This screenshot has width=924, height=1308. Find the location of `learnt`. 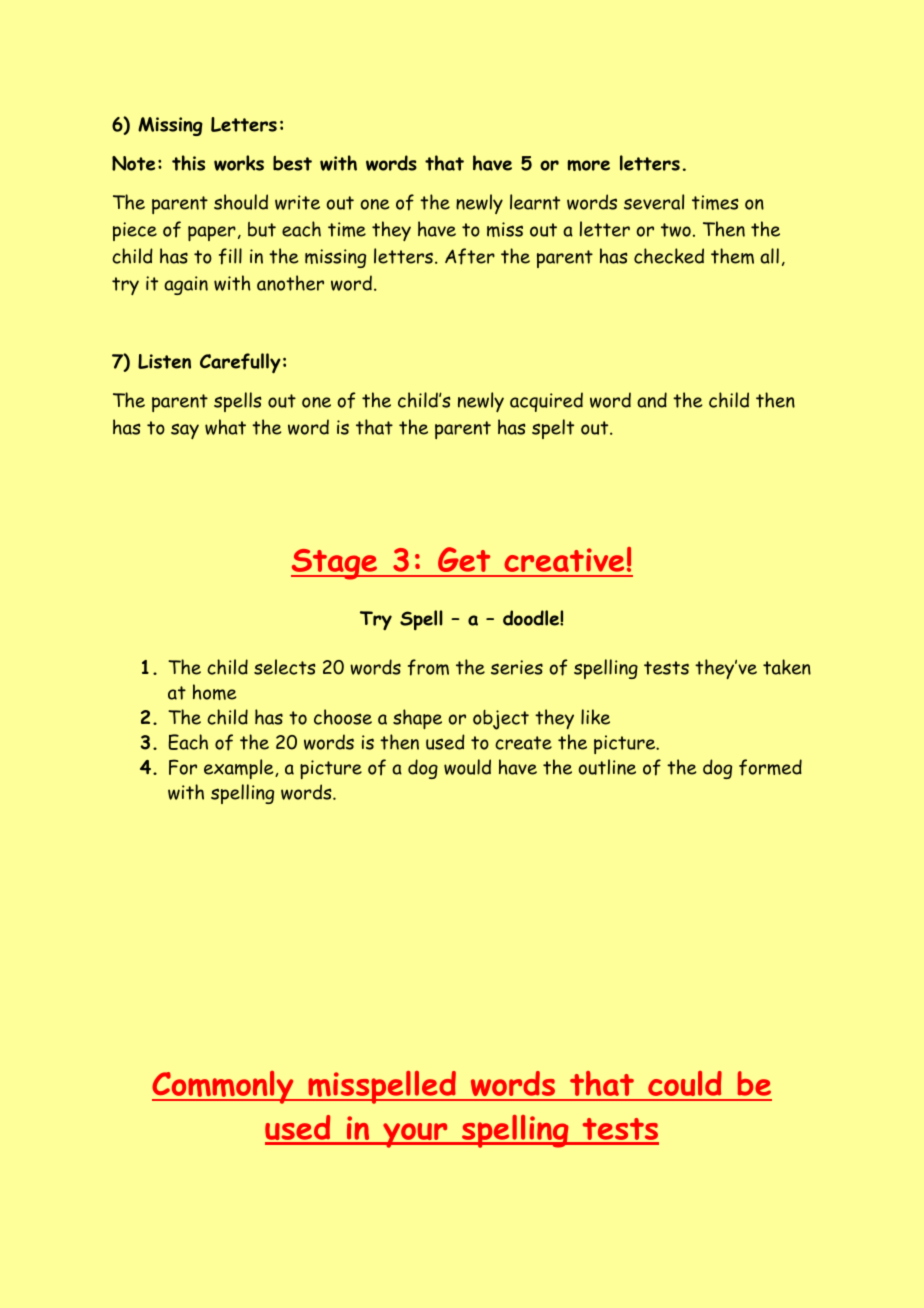

learnt is located at coordinates (535, 202).
